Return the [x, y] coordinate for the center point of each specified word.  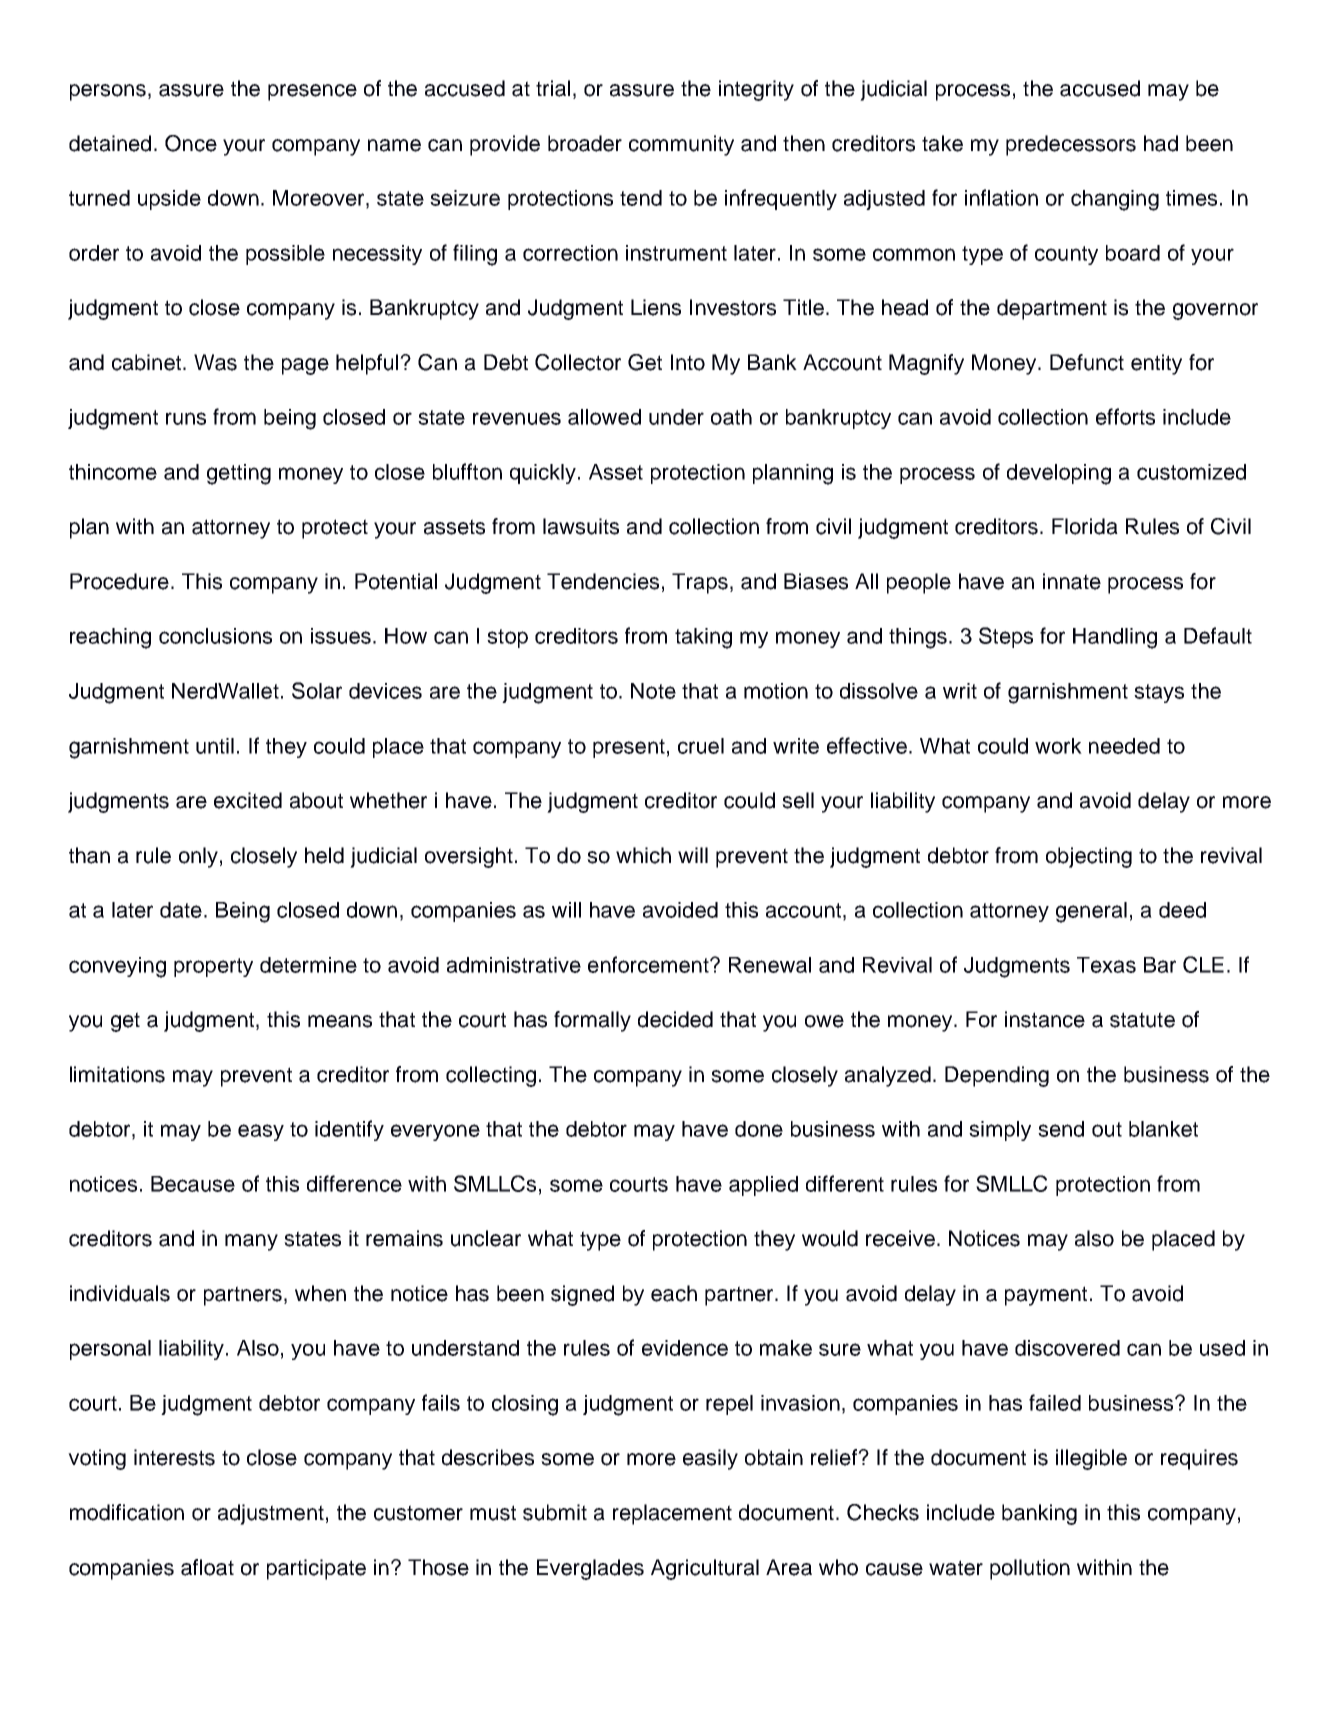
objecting [1089, 857]
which [643, 855]
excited [248, 800]
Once [191, 143]
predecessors [1071, 145]
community [681, 145]
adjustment [271, 1514]
